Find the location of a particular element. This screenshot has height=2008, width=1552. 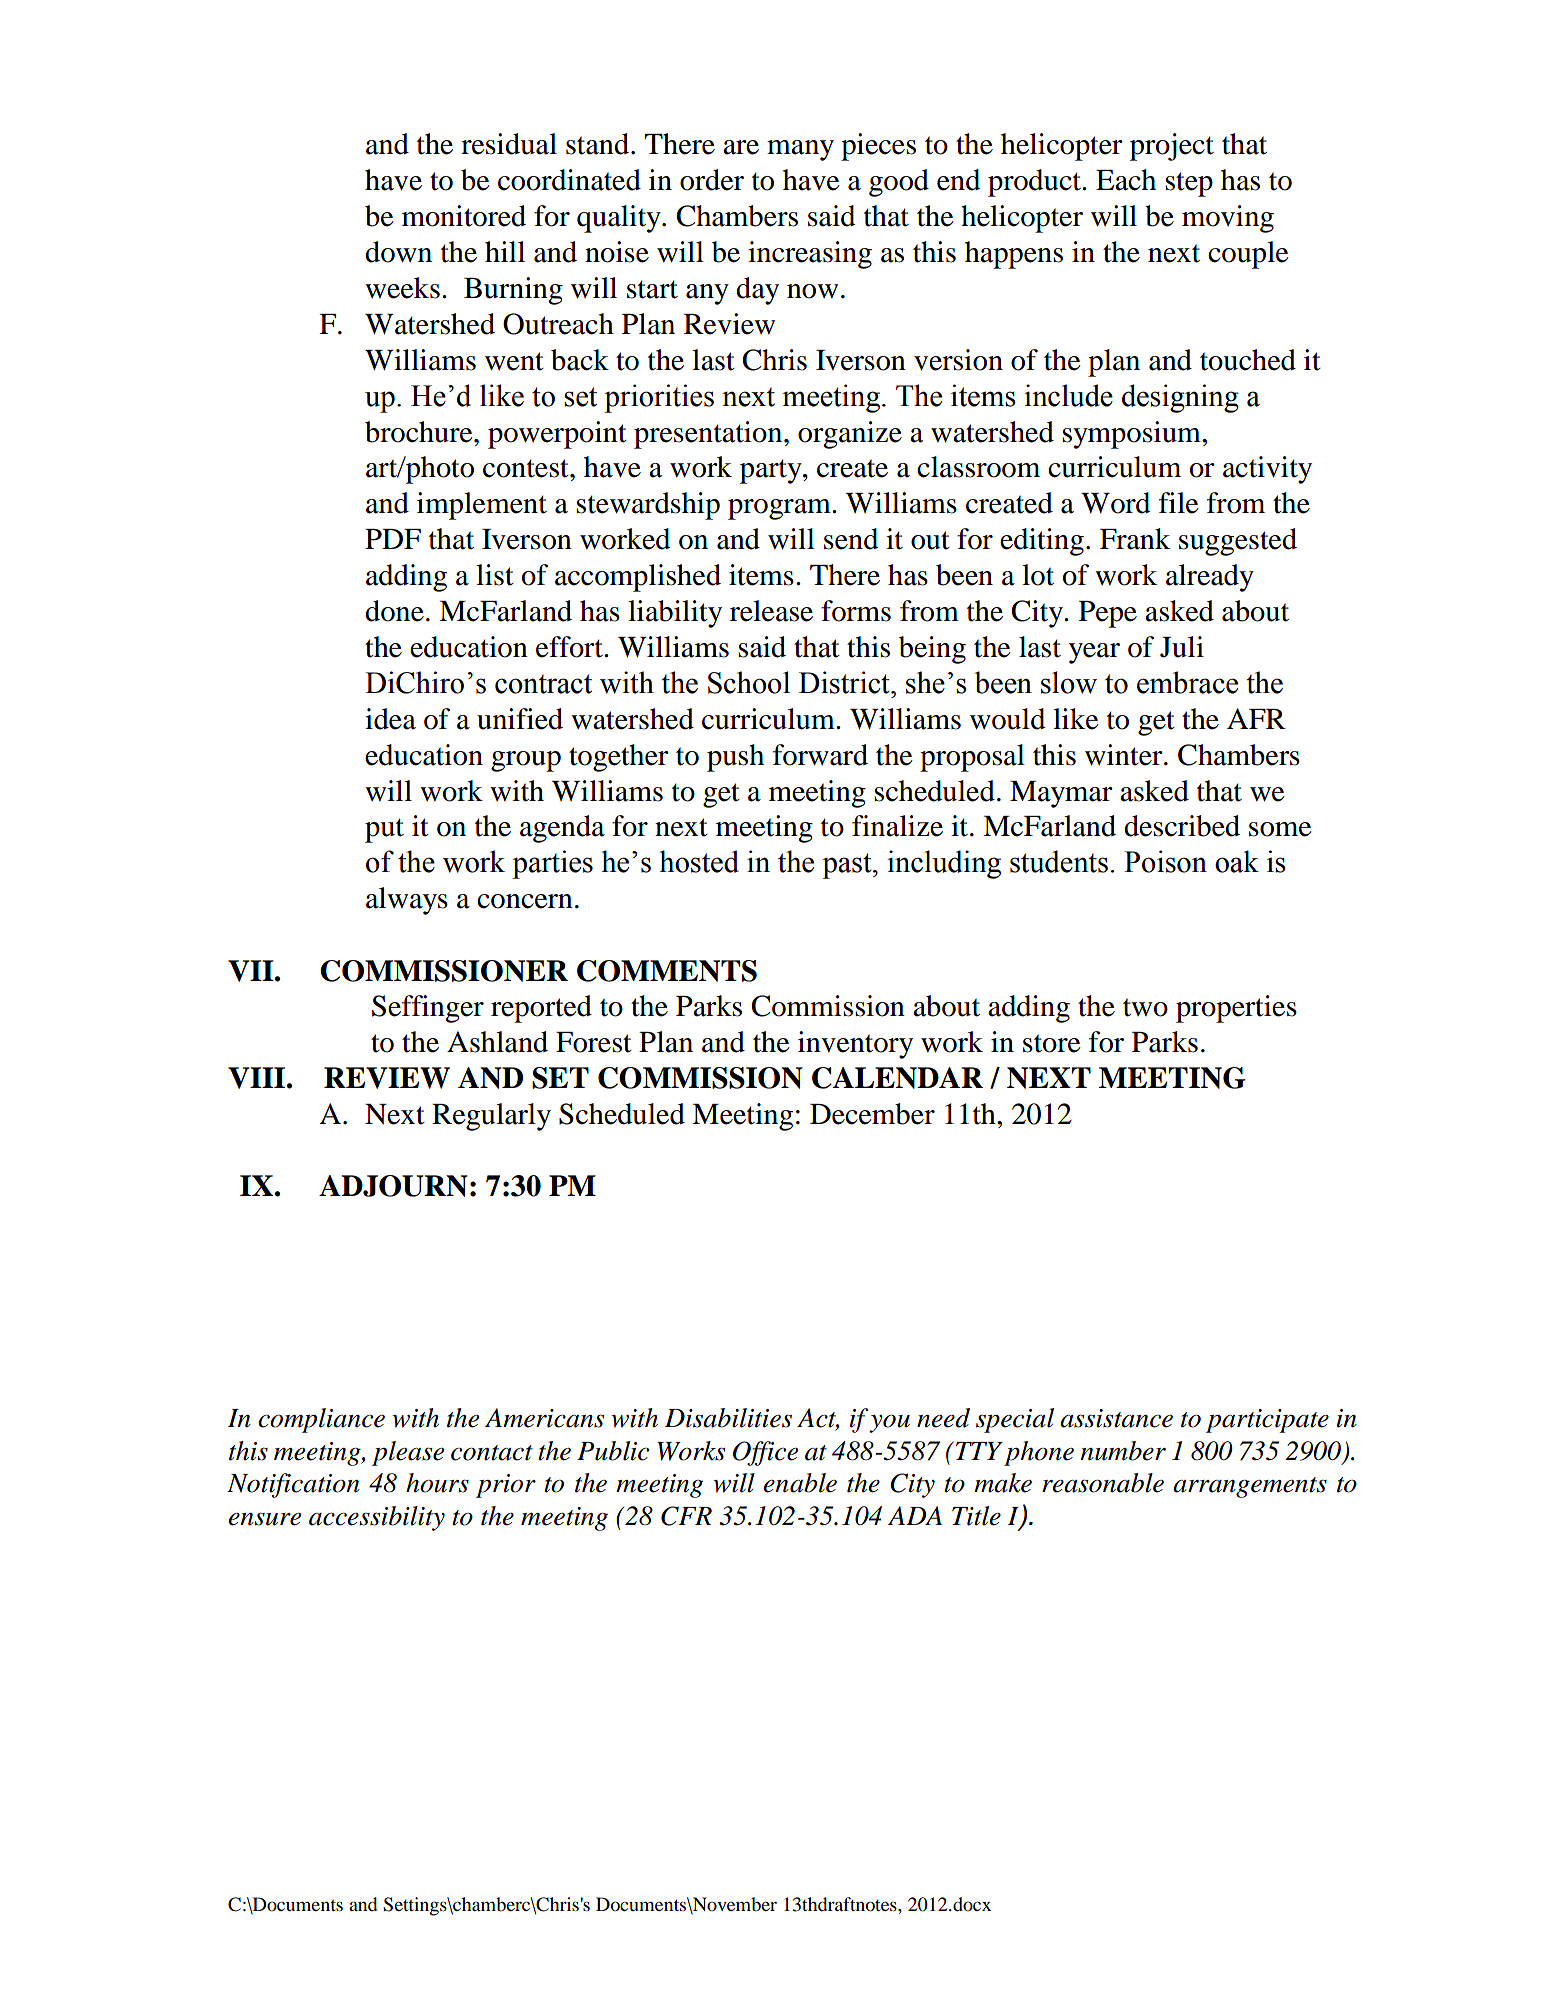

always is located at coordinates (407, 901).
